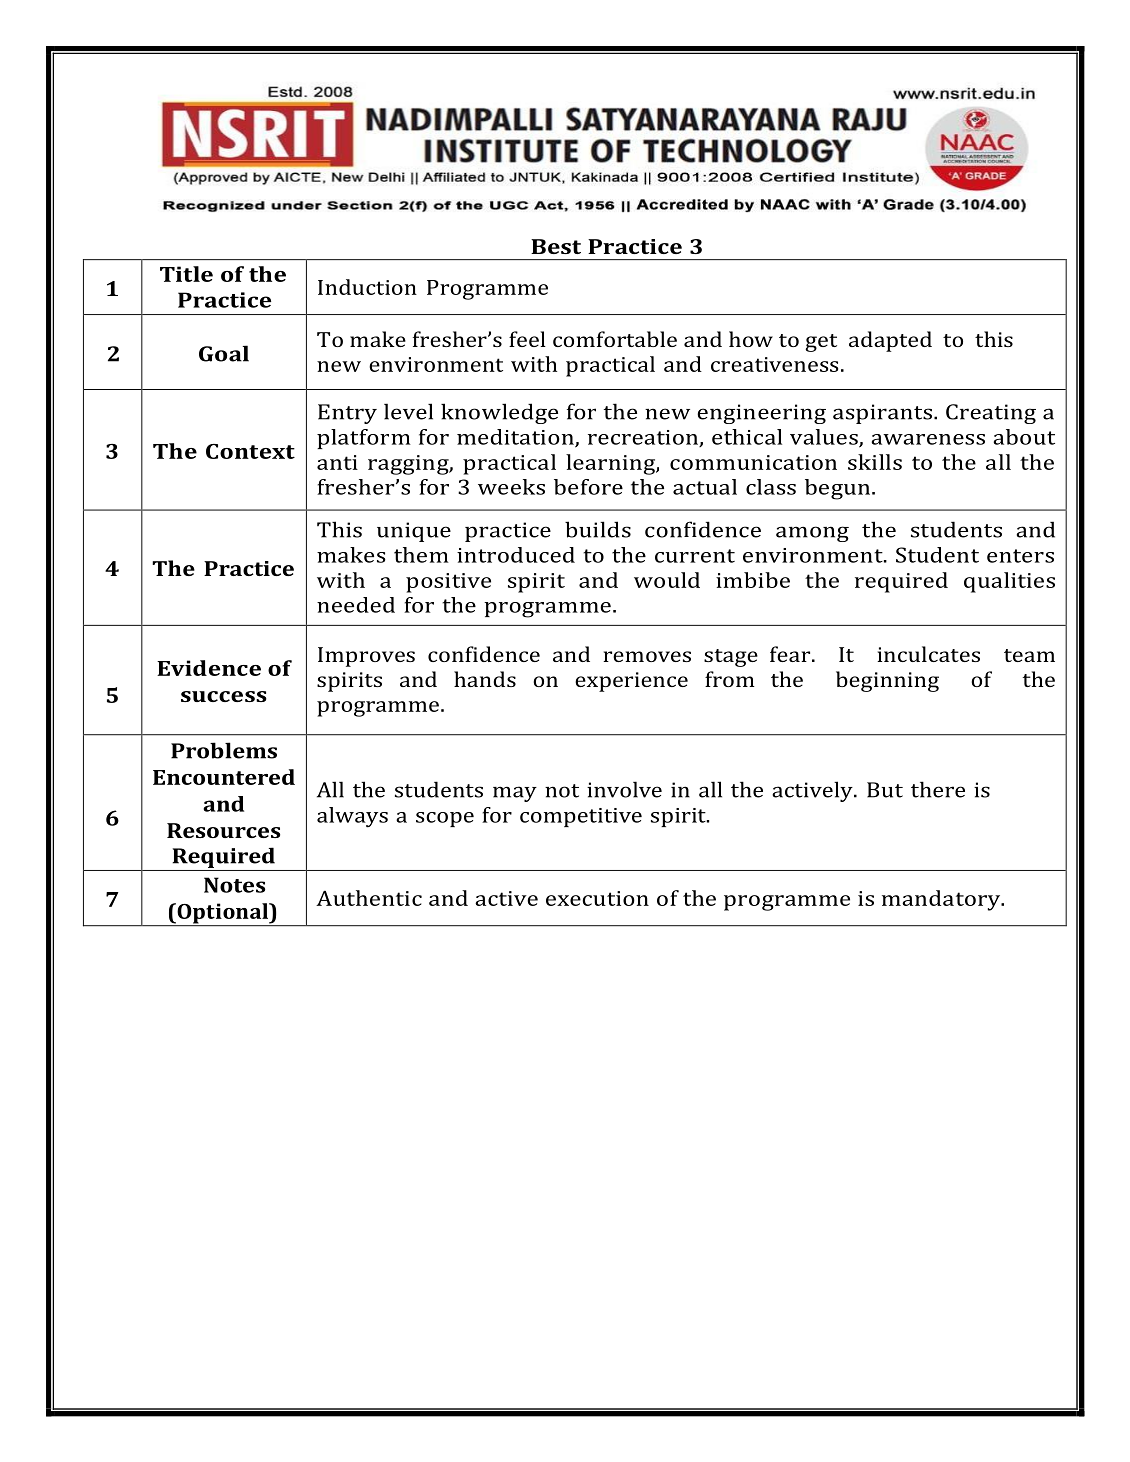 The image size is (1130, 1462). I want to click on mandatory, so click(942, 900).
